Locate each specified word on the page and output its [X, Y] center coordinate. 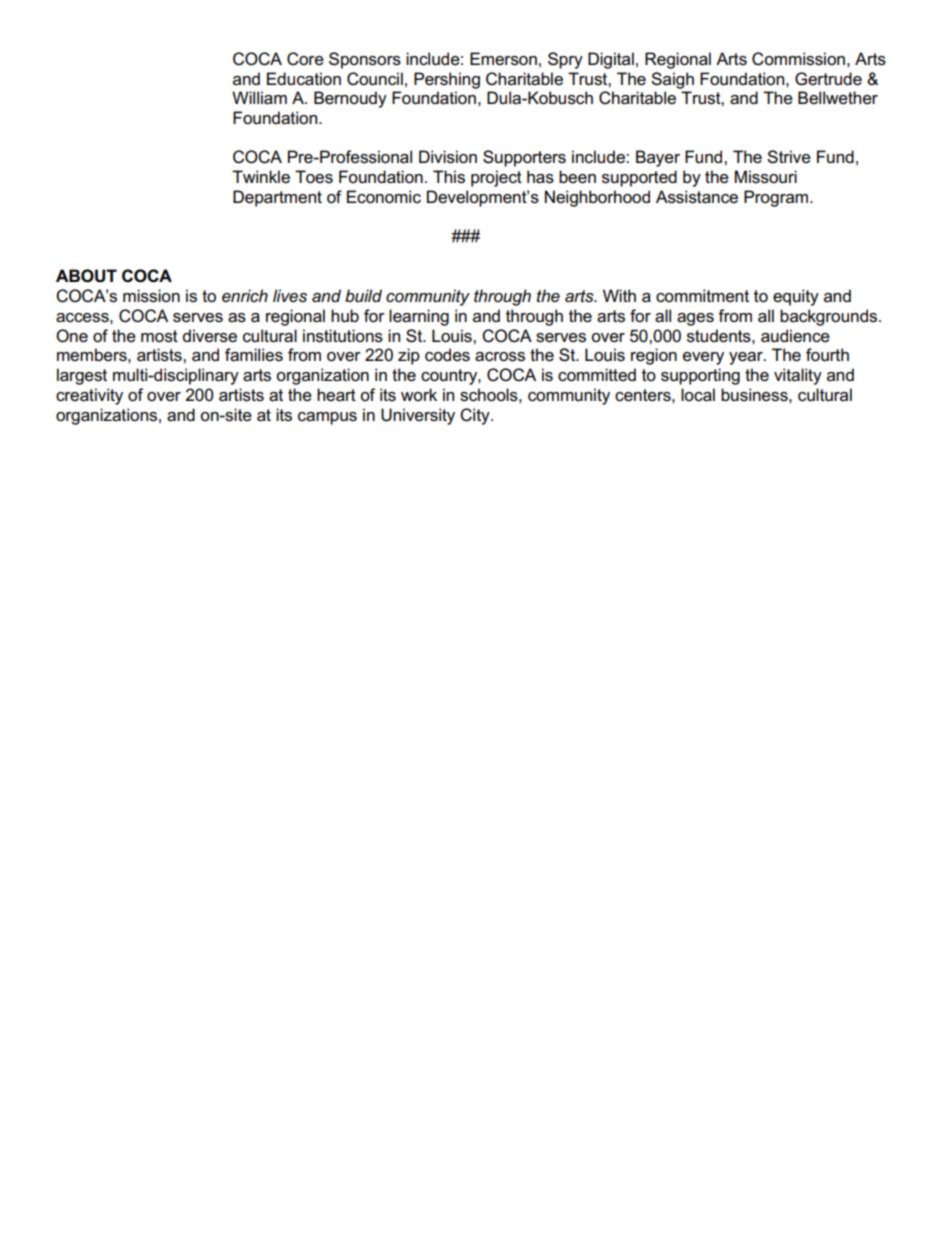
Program [777, 198]
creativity [89, 396]
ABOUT [86, 276]
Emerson [503, 59]
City [476, 416]
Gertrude [828, 79]
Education [304, 79]
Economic [384, 197]
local [698, 395]
